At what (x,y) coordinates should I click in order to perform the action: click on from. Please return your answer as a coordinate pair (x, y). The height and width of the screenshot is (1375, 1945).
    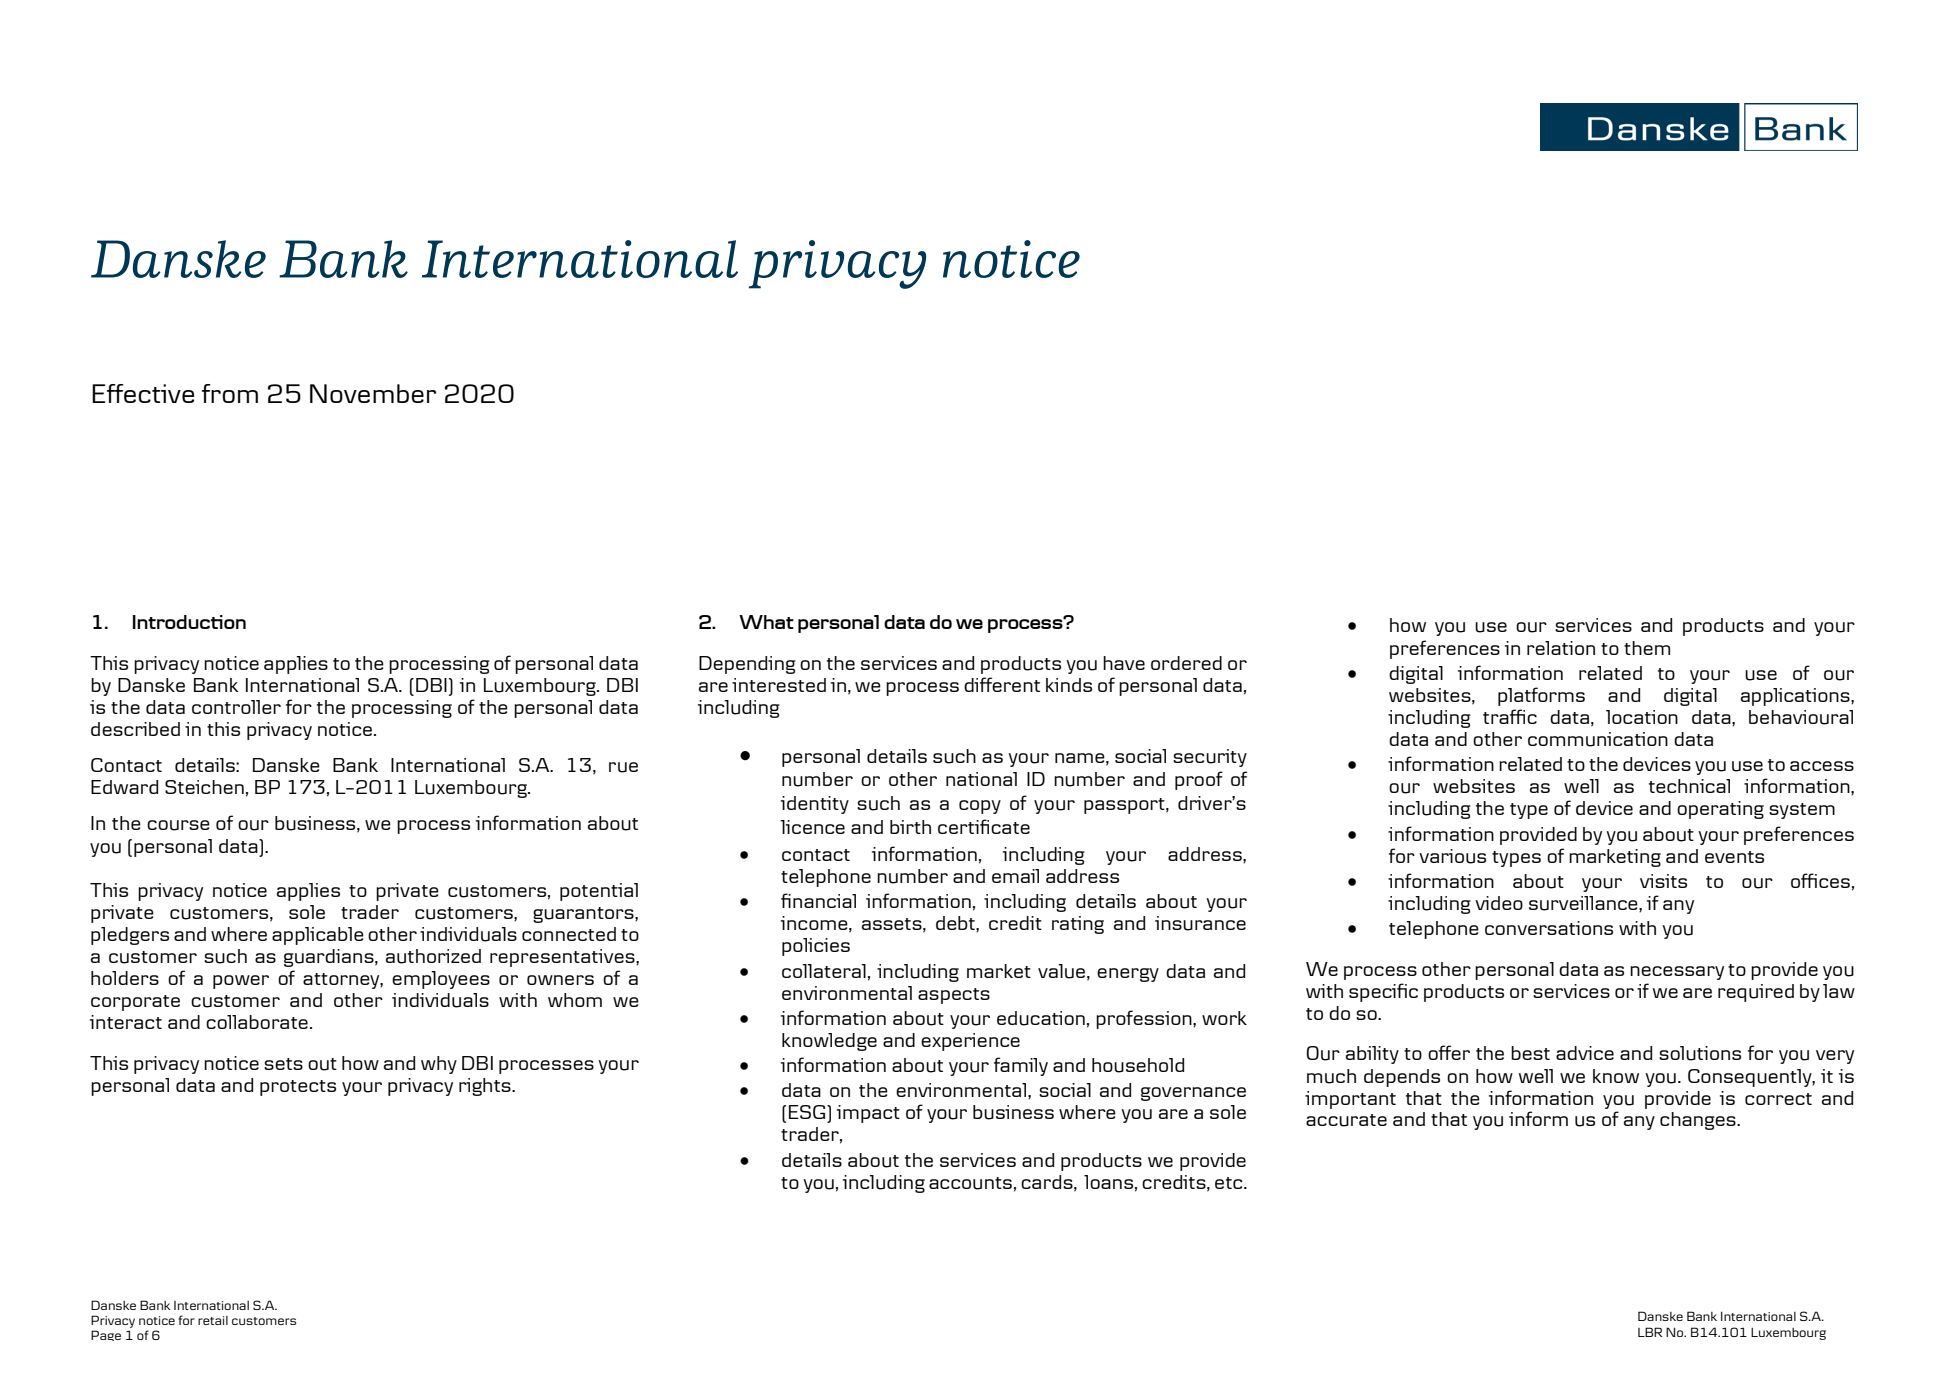
    Looking at the image, I should click on (230, 393).
